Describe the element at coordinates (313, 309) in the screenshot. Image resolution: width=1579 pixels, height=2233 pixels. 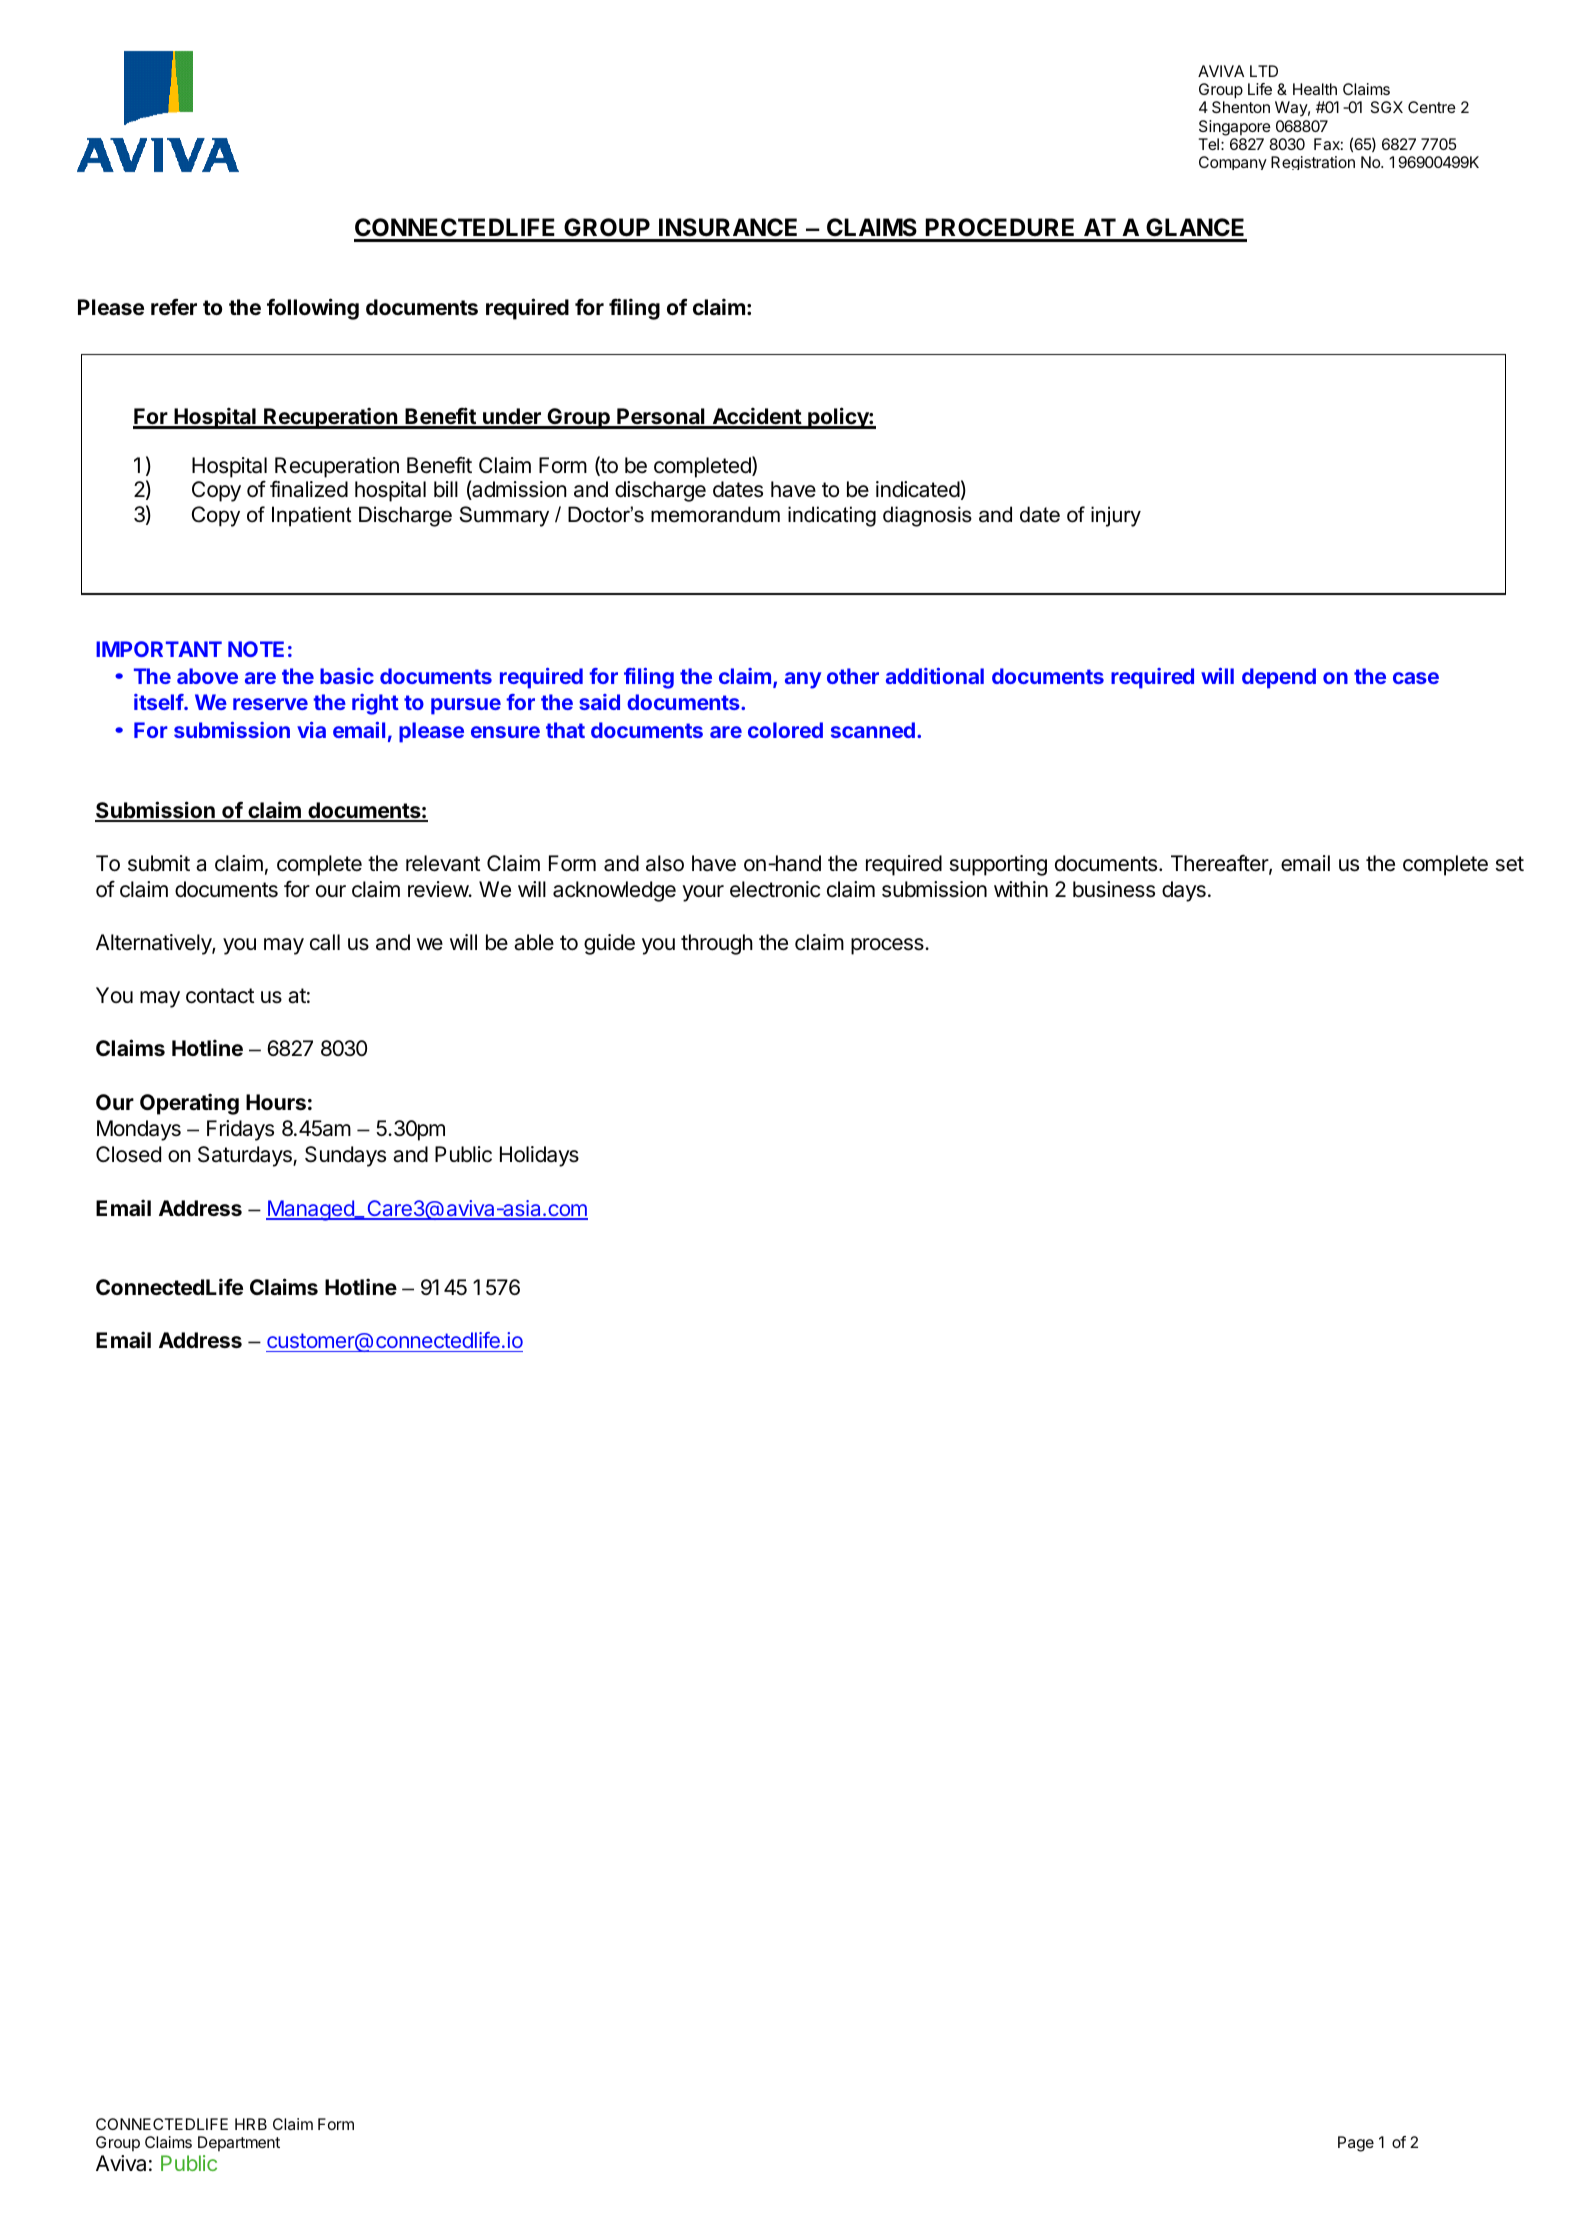
I see `following` at that location.
